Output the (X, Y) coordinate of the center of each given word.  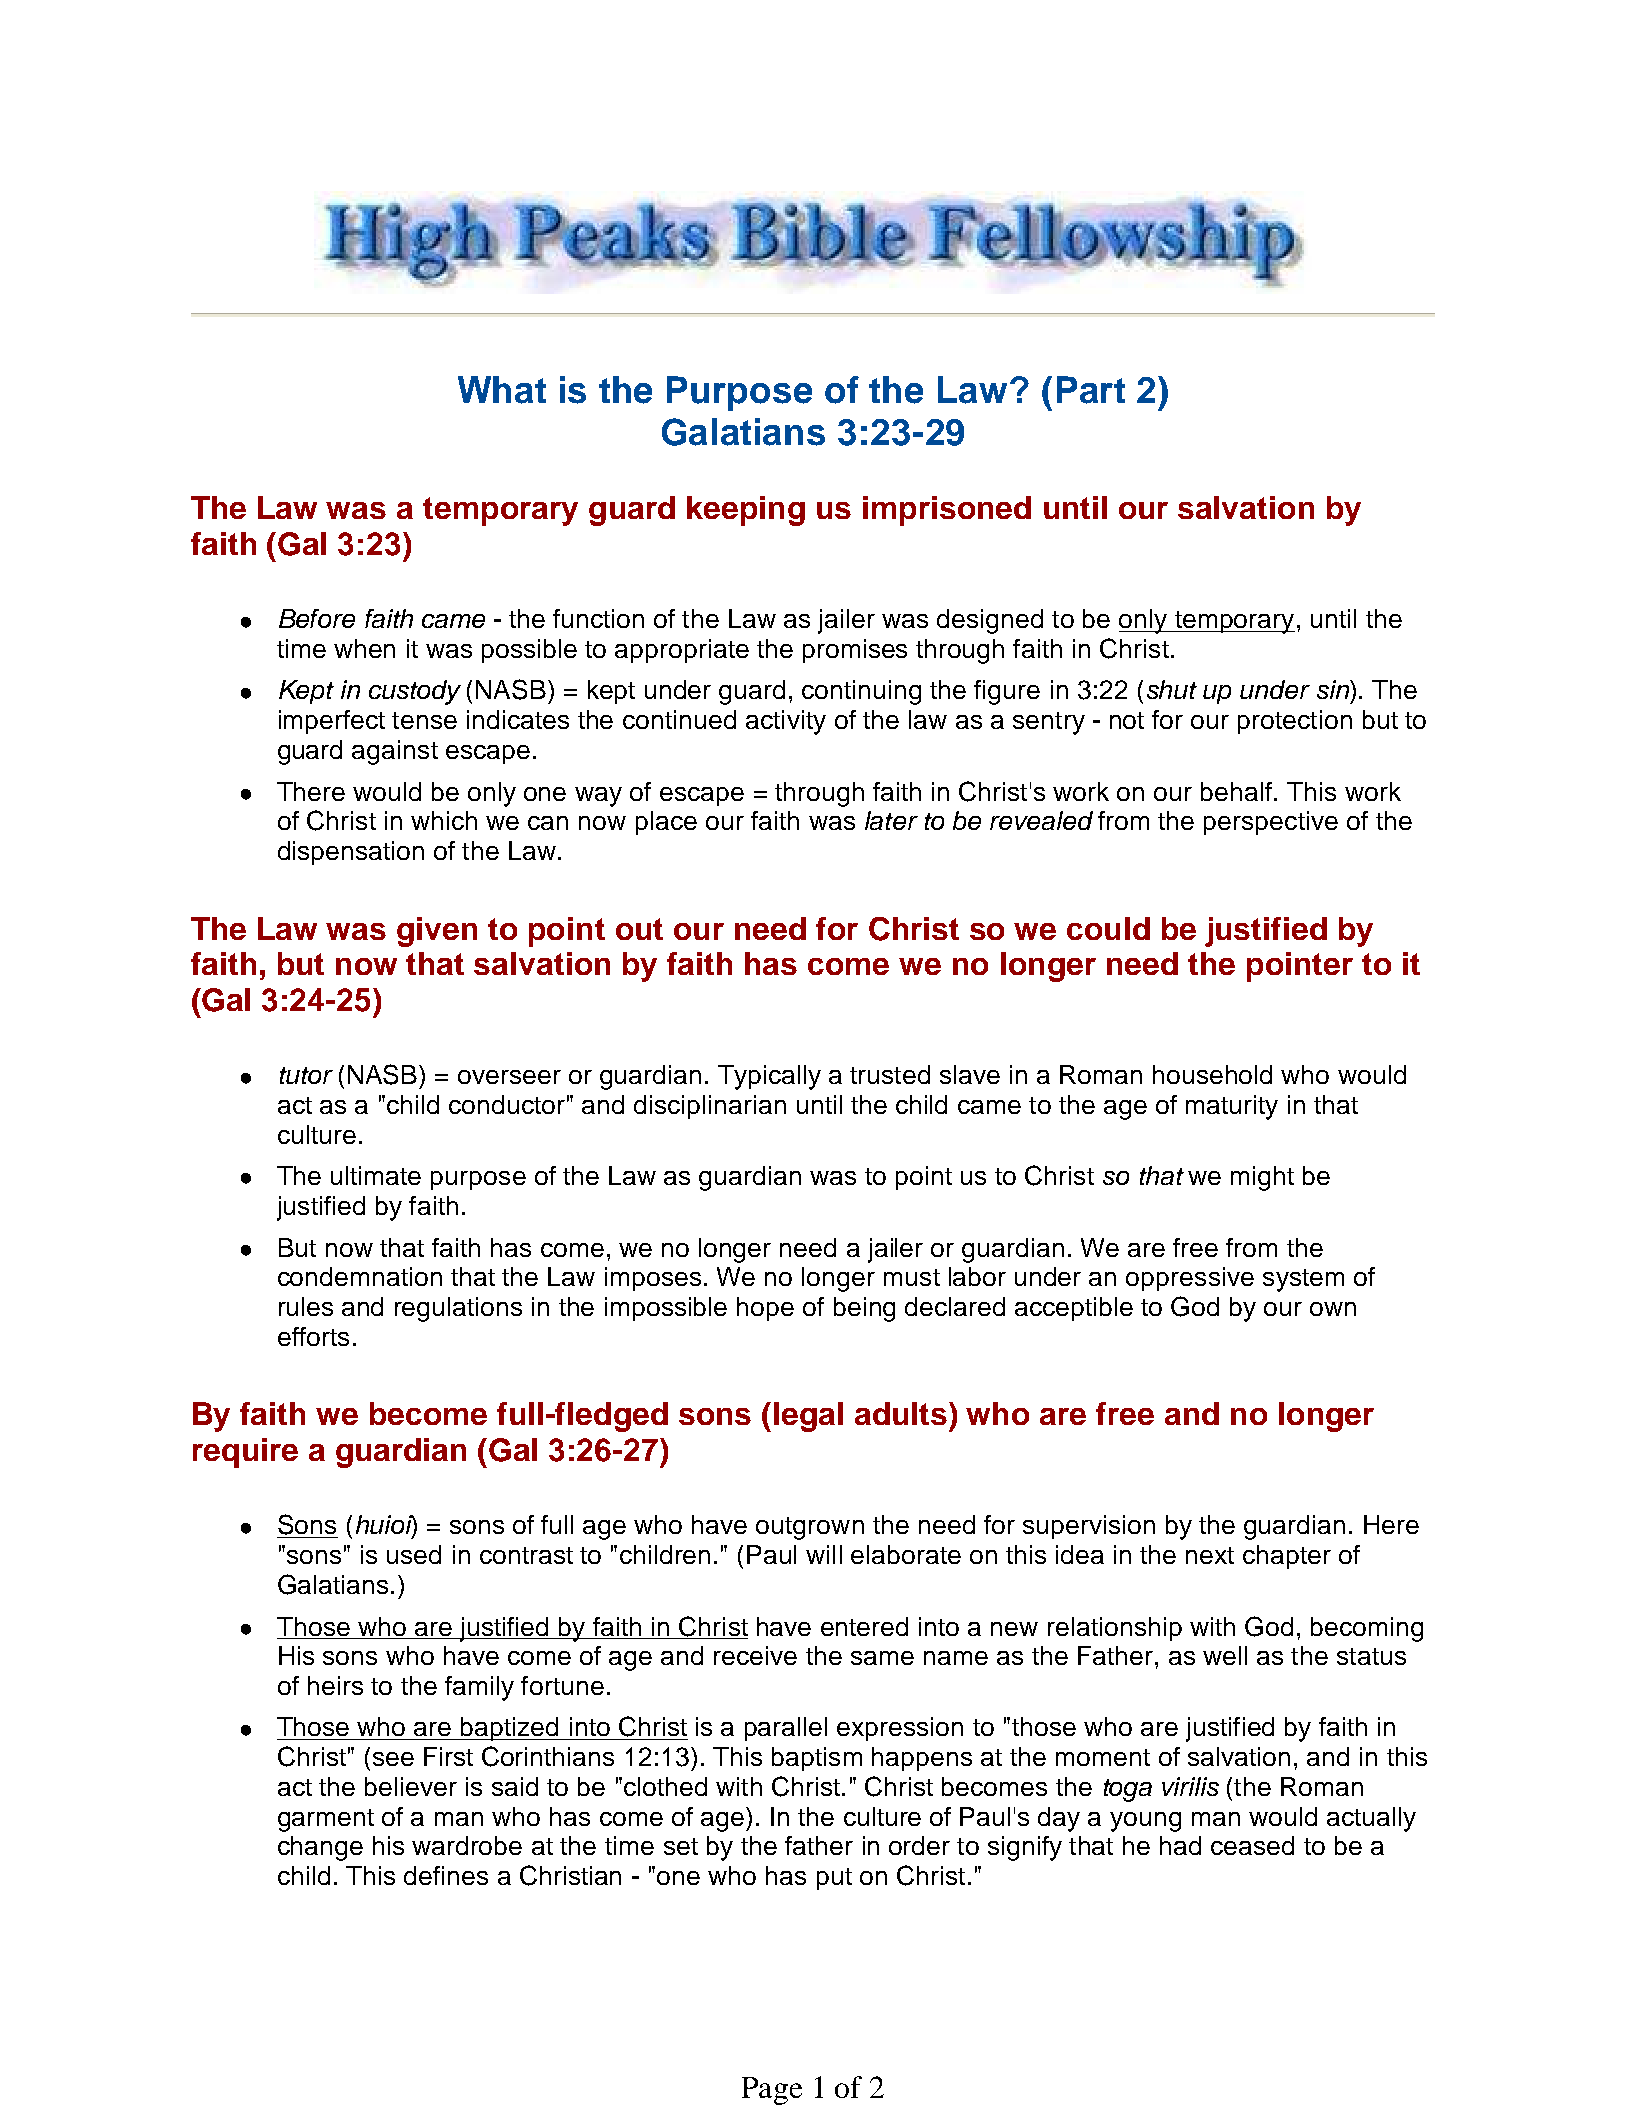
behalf (1236, 791)
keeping (746, 511)
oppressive (1190, 1279)
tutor (306, 1075)
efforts (313, 1336)
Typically (769, 1077)
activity (786, 722)
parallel (786, 1729)
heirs (335, 1685)
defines (446, 1875)
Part (1091, 390)
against (395, 752)
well (1225, 1655)
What (502, 390)
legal (808, 1417)
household (1212, 1074)
